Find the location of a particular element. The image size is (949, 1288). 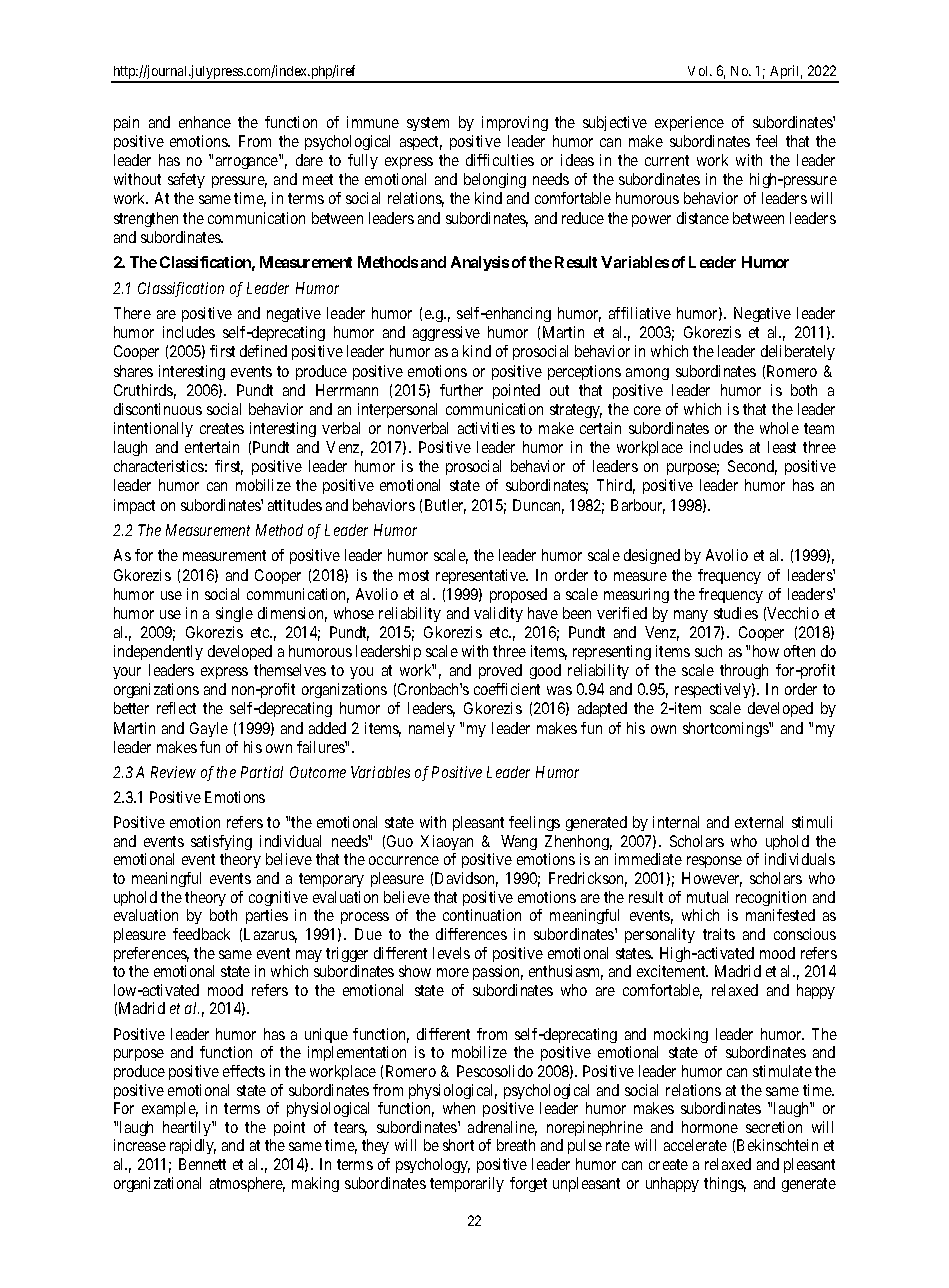

enhance is located at coordinates (205, 122).
